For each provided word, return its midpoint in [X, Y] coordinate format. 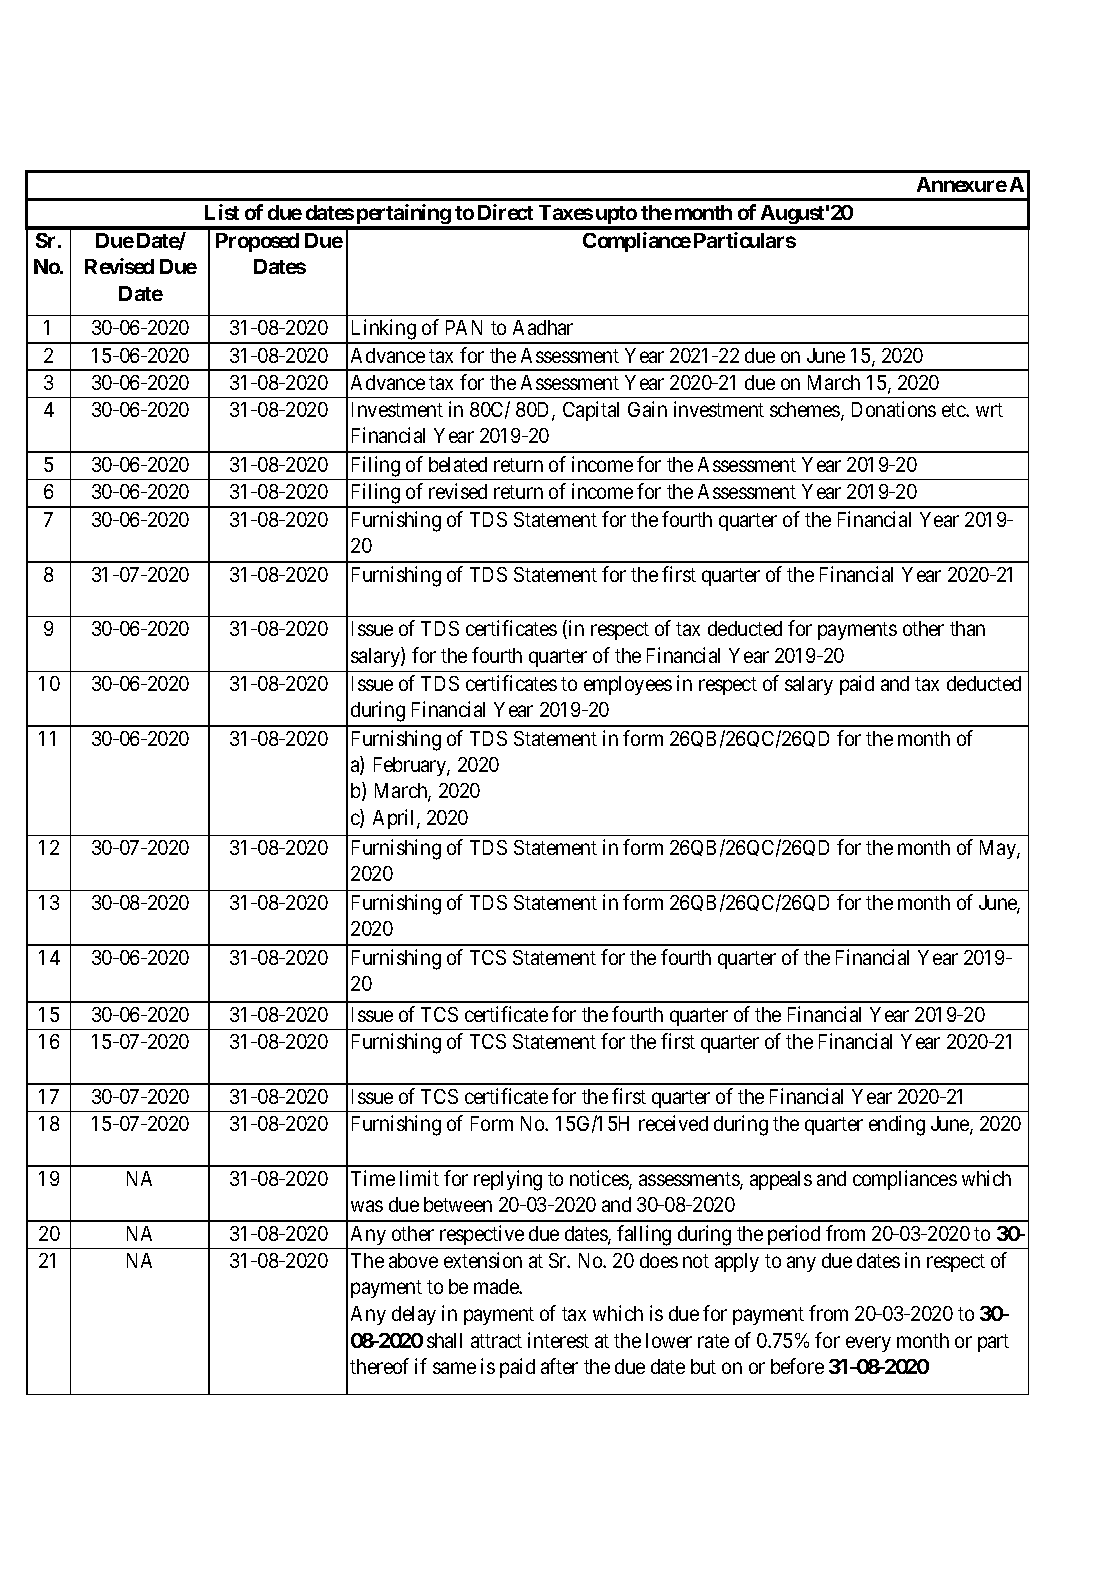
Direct [505, 212]
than [967, 628]
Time [373, 1178]
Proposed [257, 242]
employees [628, 685]
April [395, 819]
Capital [591, 411]
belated [458, 464]
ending [897, 1125]
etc [954, 410]
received [673, 1123]
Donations [894, 409]
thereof [379, 1366]
